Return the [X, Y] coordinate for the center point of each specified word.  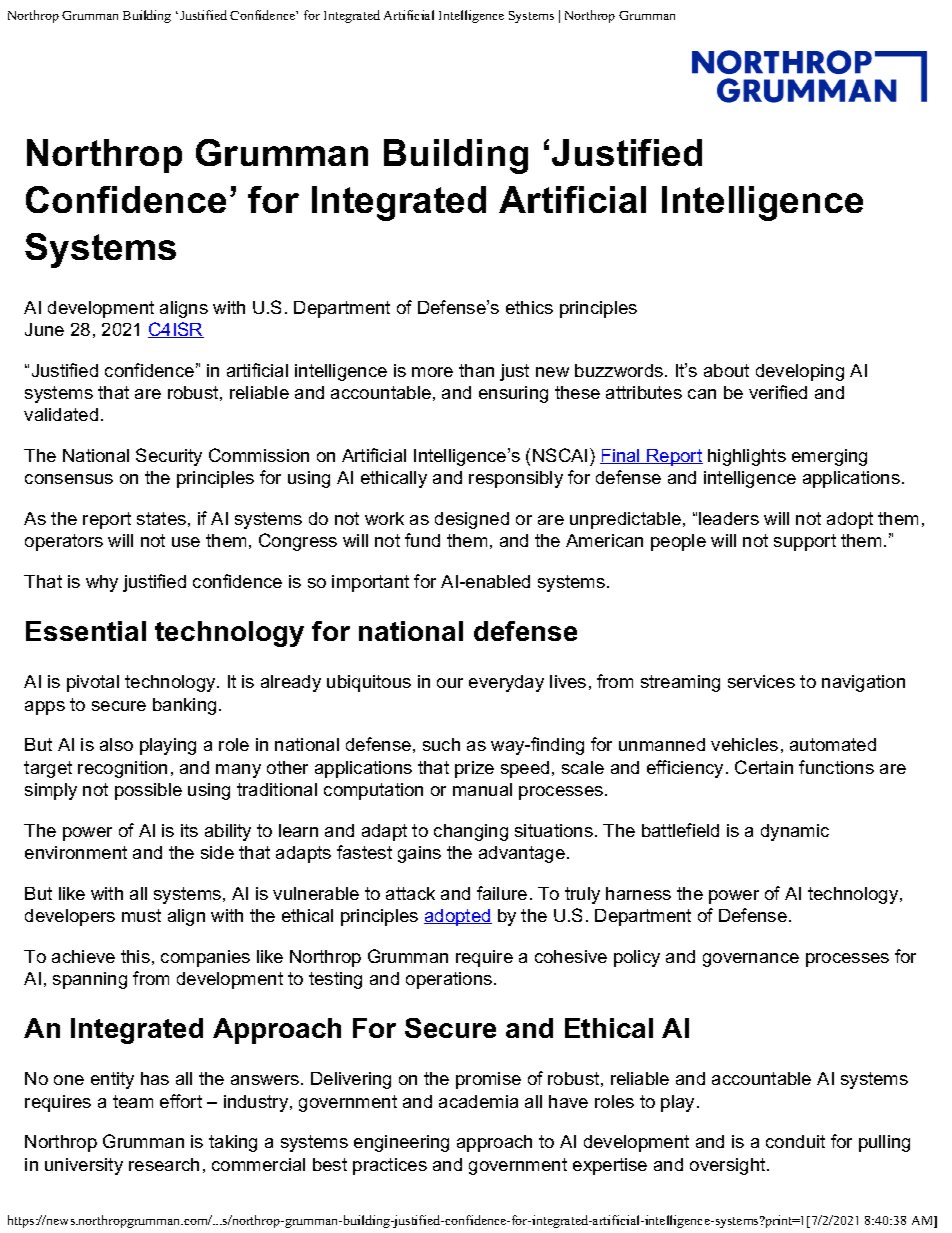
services [761, 681]
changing [471, 832]
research [164, 1164]
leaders [729, 518]
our [450, 683]
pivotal [93, 683]
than [476, 370]
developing [800, 372]
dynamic [795, 832]
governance [751, 960]
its [189, 830]
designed [472, 520]
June [44, 329]
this [135, 956]
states [161, 518]
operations [450, 980]
